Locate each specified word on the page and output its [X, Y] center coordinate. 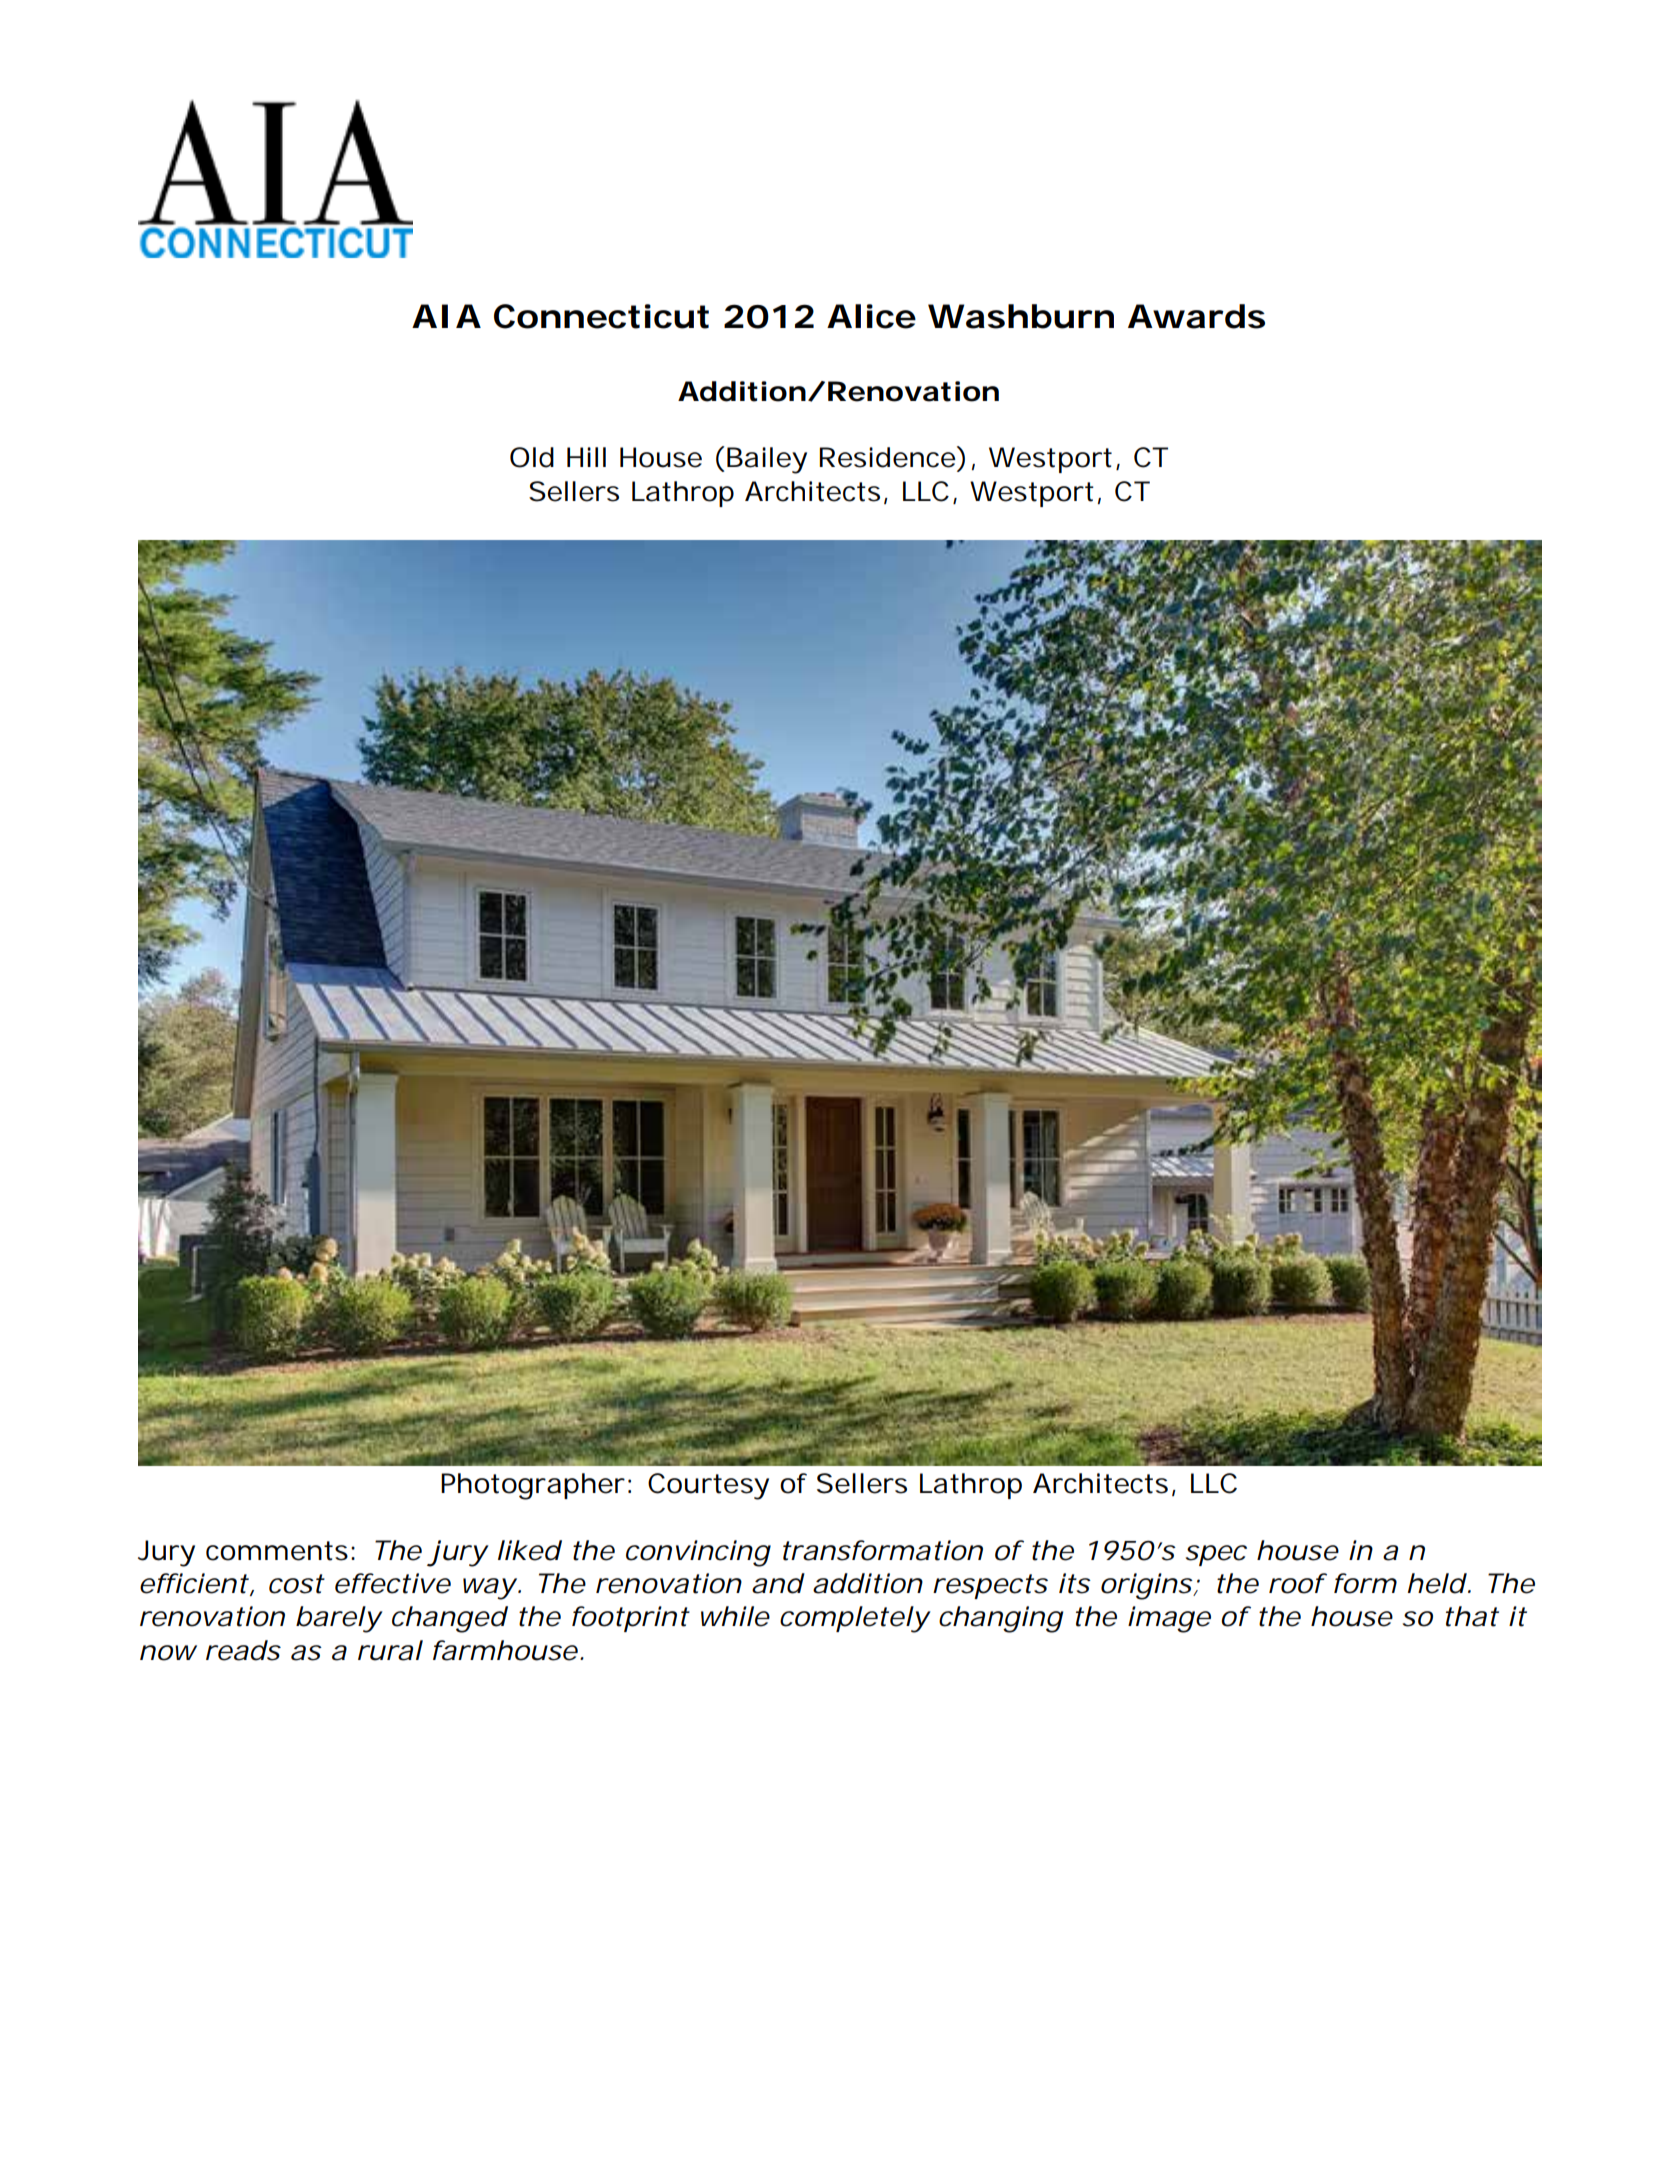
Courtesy [708, 1486]
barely [339, 1619]
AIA [446, 316]
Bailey [767, 460]
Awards [1196, 316]
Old [532, 457]
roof [1298, 1583]
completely [855, 1619]
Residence [889, 457]
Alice [871, 316]
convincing [698, 1553]
